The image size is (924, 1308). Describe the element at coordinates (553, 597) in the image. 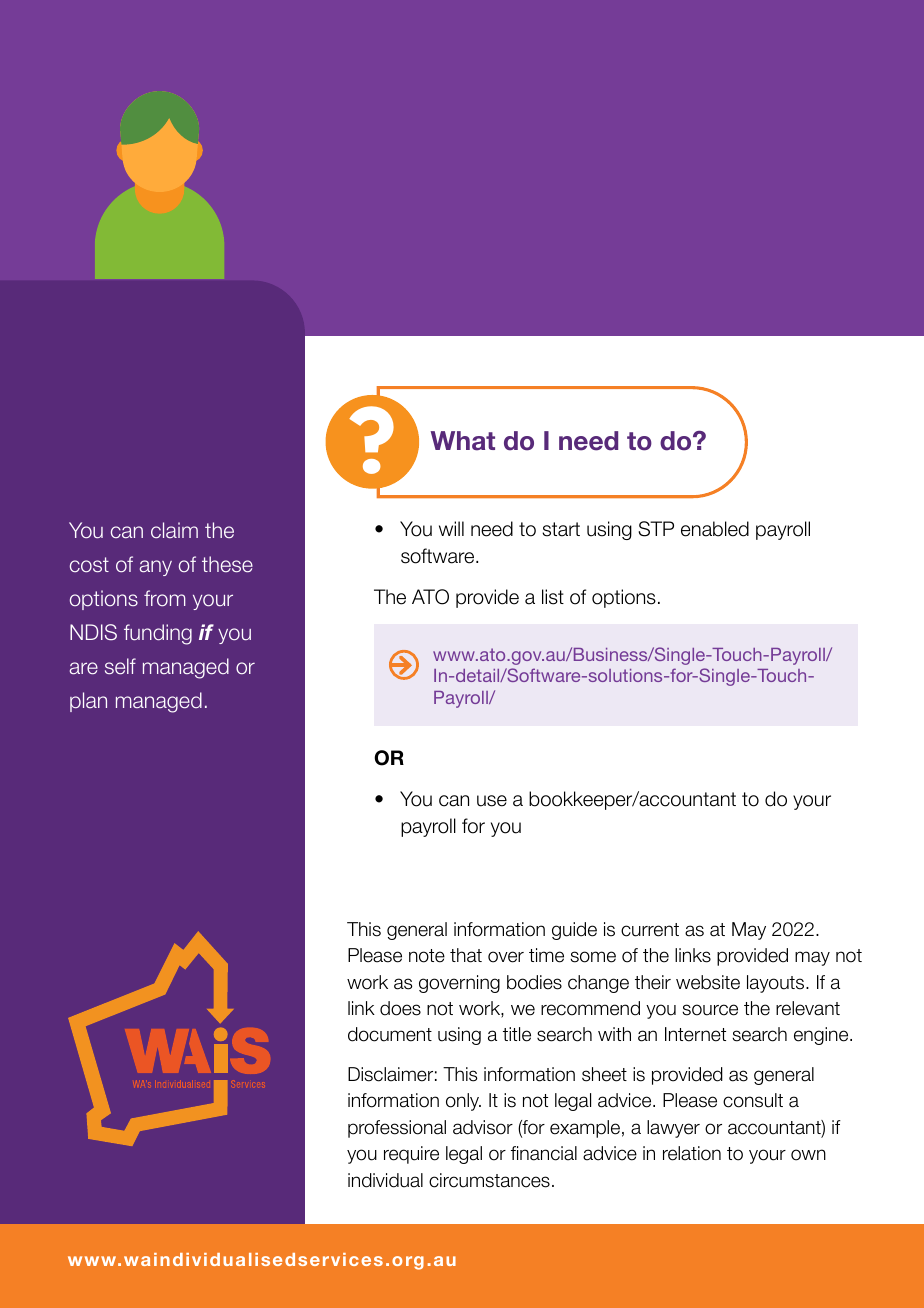

I see `list` at that location.
